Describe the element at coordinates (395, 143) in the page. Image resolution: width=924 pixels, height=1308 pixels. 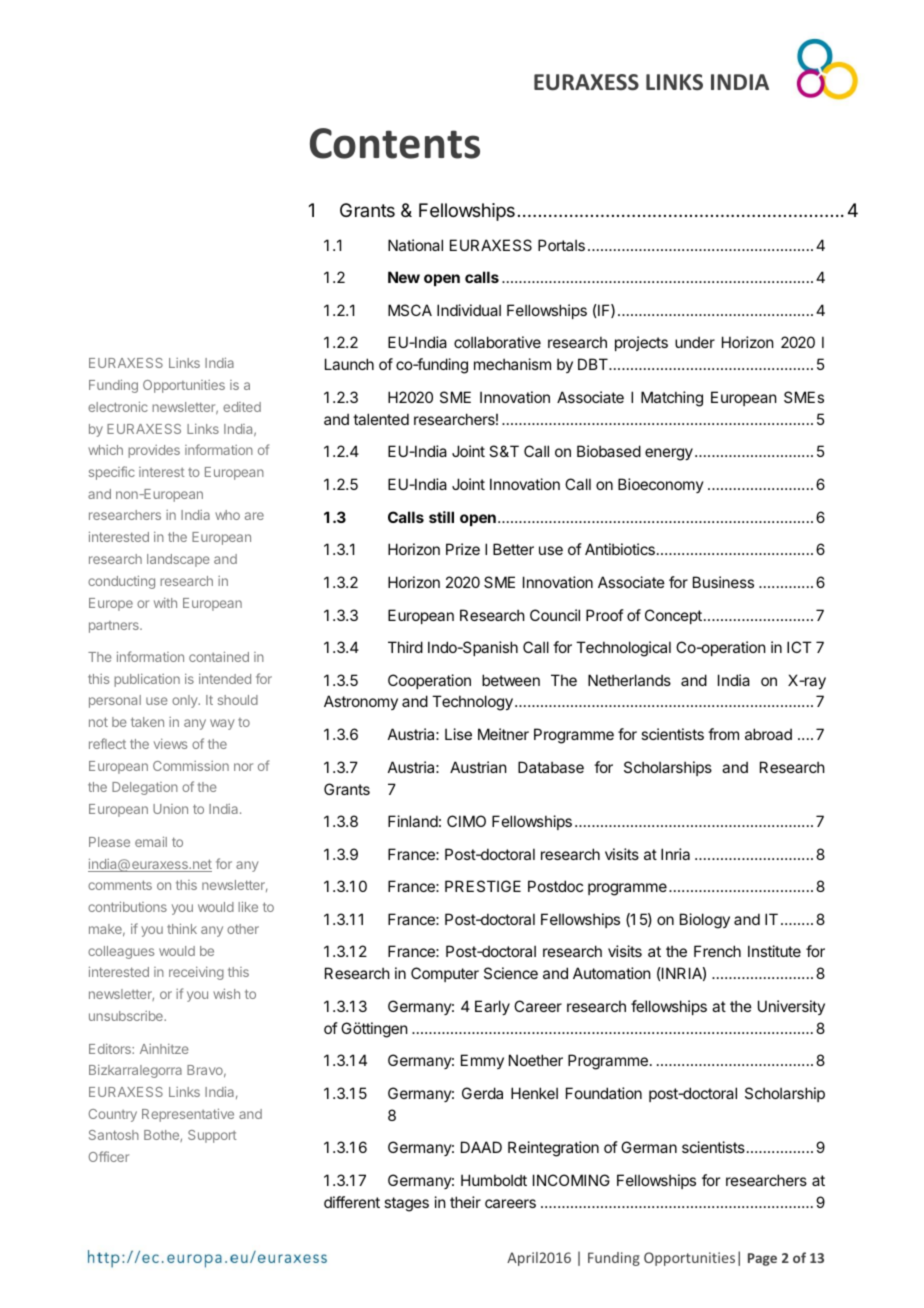
I see `Contents` at that location.
